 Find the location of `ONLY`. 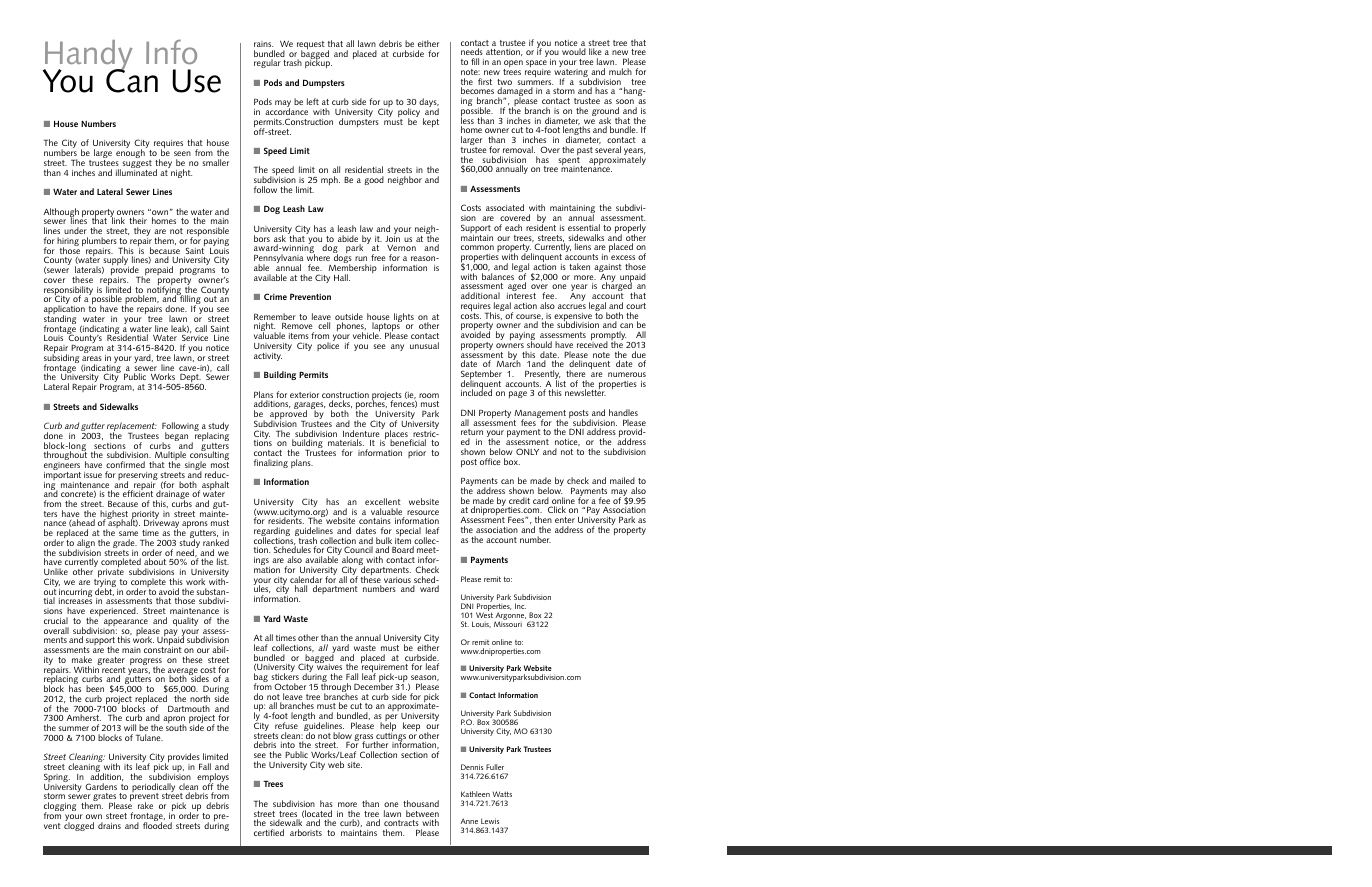

ONLY is located at coordinates (527, 451).
